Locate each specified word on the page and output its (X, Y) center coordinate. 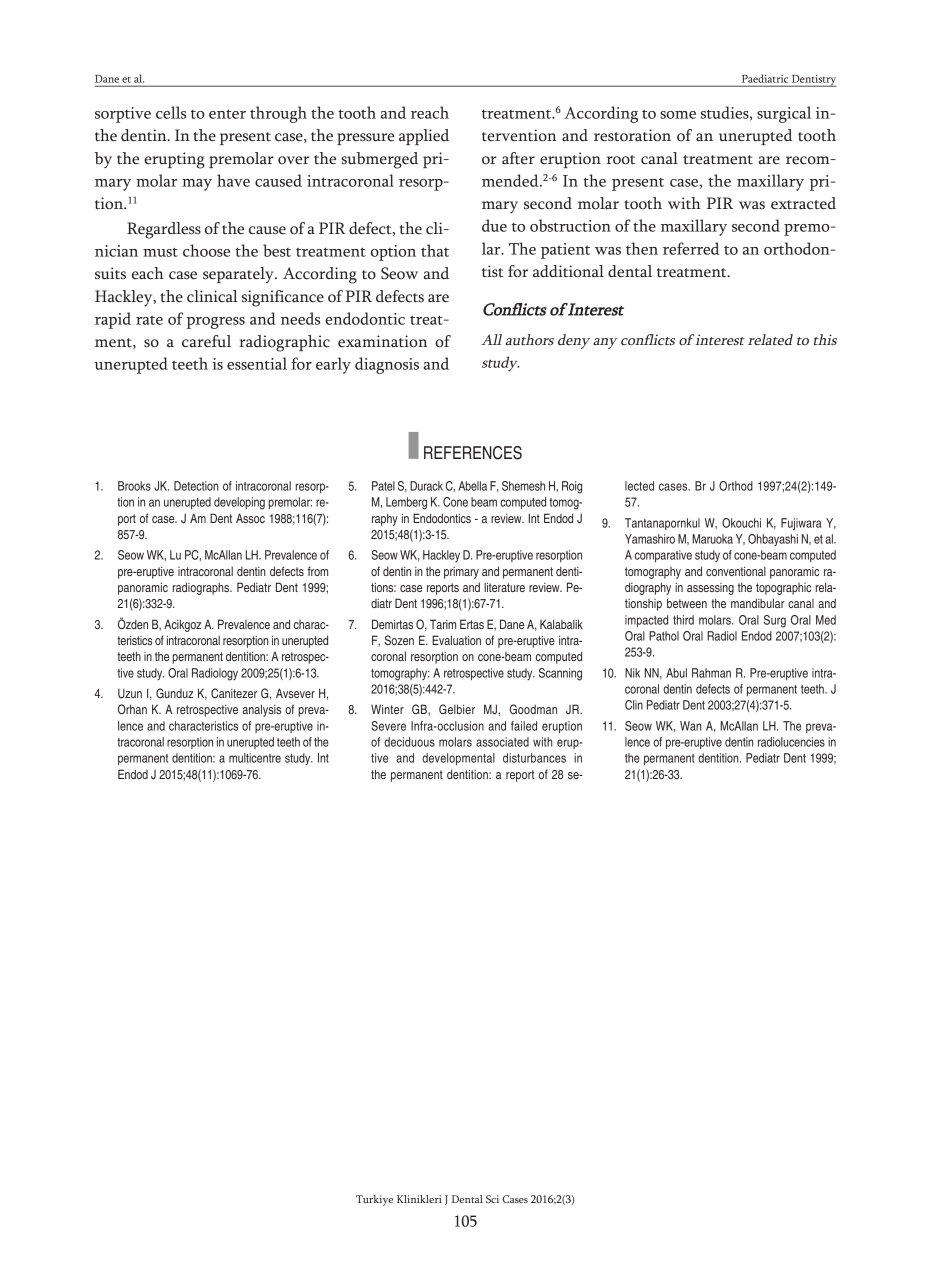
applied (424, 137)
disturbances (534, 758)
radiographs (202, 588)
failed (524, 726)
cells (171, 112)
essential (257, 363)
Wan (691, 726)
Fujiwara (801, 524)
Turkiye (374, 1200)
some (678, 115)
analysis (261, 710)
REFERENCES (473, 453)
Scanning (560, 674)
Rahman (711, 673)
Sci (492, 1199)
